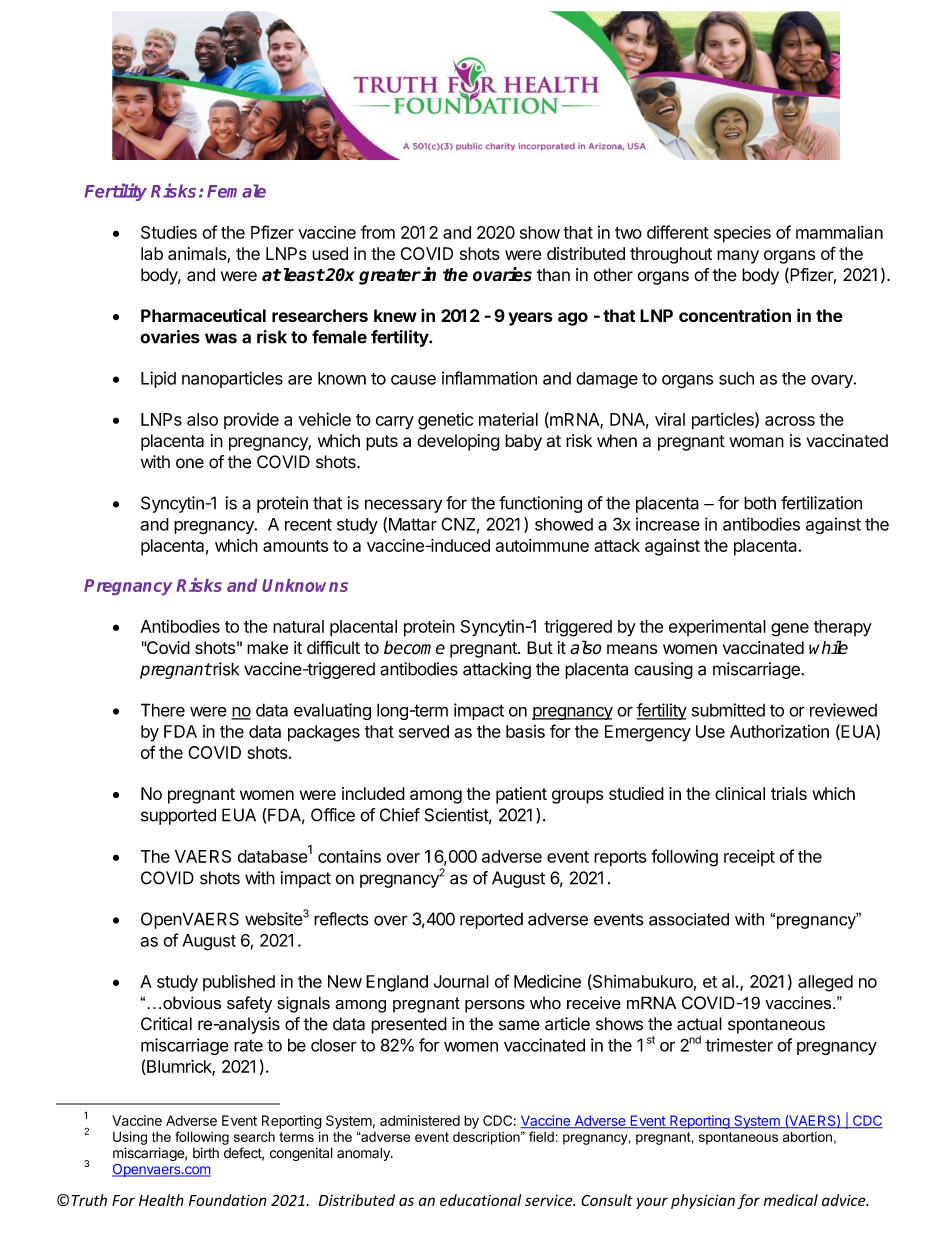 Image resolution: width=952 pixels, height=1233 pixels. What do you see at coordinates (390, 277) in the page?
I see `greater` at bounding box center [390, 277].
